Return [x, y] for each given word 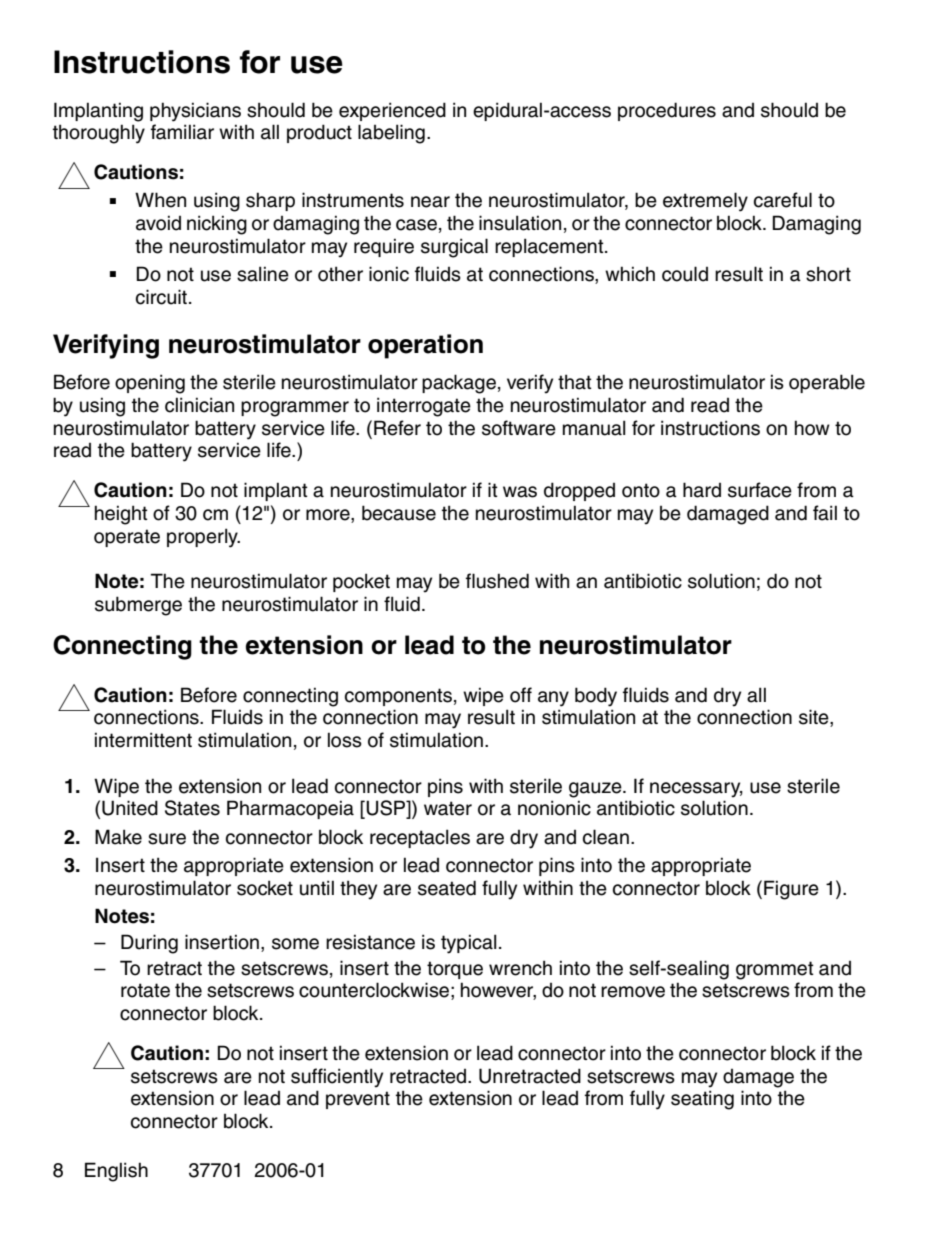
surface [760, 490]
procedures [667, 111]
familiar [182, 132]
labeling [391, 134]
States [192, 808]
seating [702, 1100]
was [520, 492]
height [121, 515]
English [116, 1172]
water [448, 808]
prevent [358, 1100]
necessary [696, 790]
